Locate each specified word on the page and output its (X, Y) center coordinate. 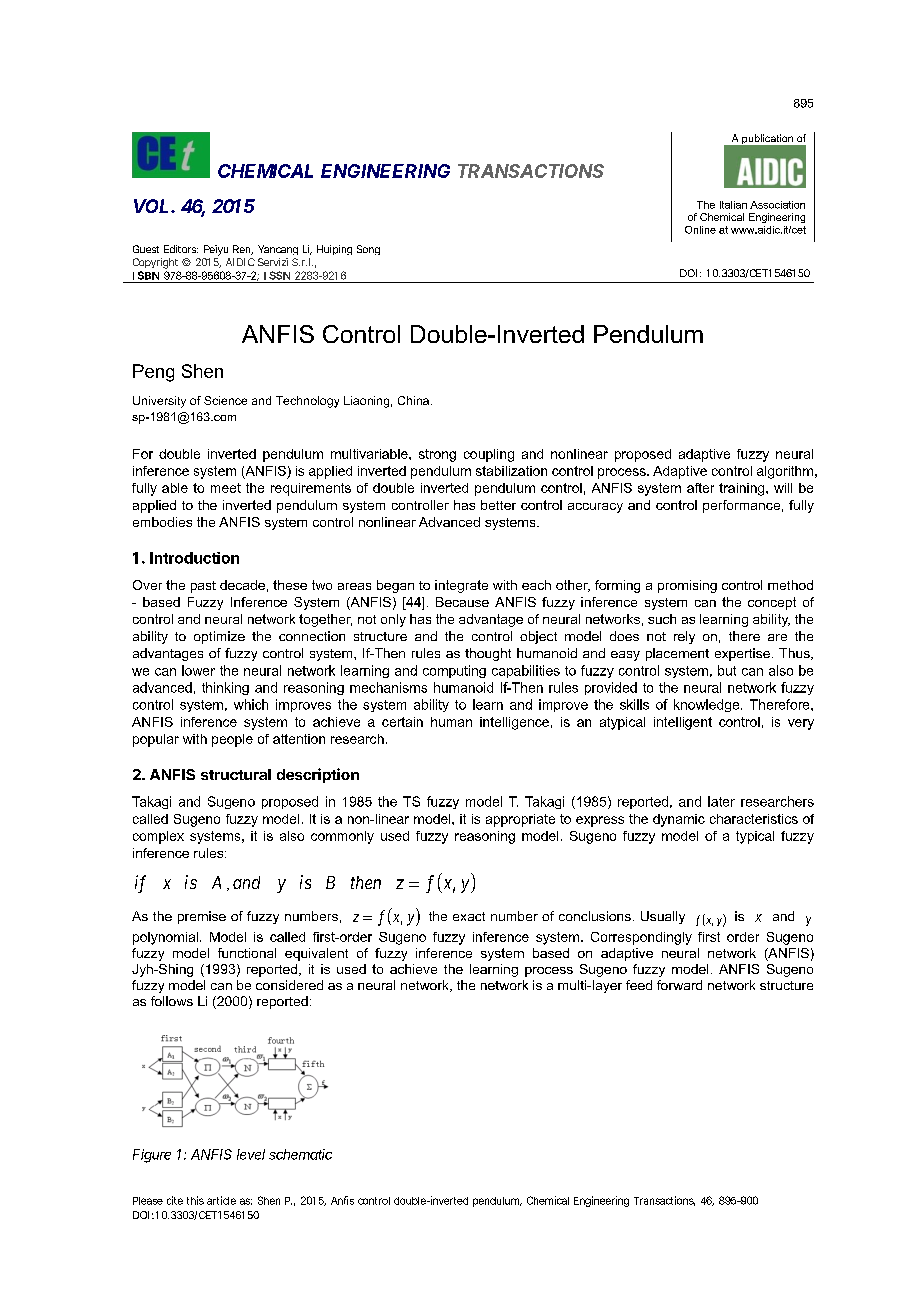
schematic (300, 1154)
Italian (733, 205)
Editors (181, 249)
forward (679, 985)
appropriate (520, 820)
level (251, 1154)
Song (368, 250)
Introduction (194, 558)
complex (158, 837)
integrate (461, 586)
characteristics (754, 819)
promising (687, 586)
